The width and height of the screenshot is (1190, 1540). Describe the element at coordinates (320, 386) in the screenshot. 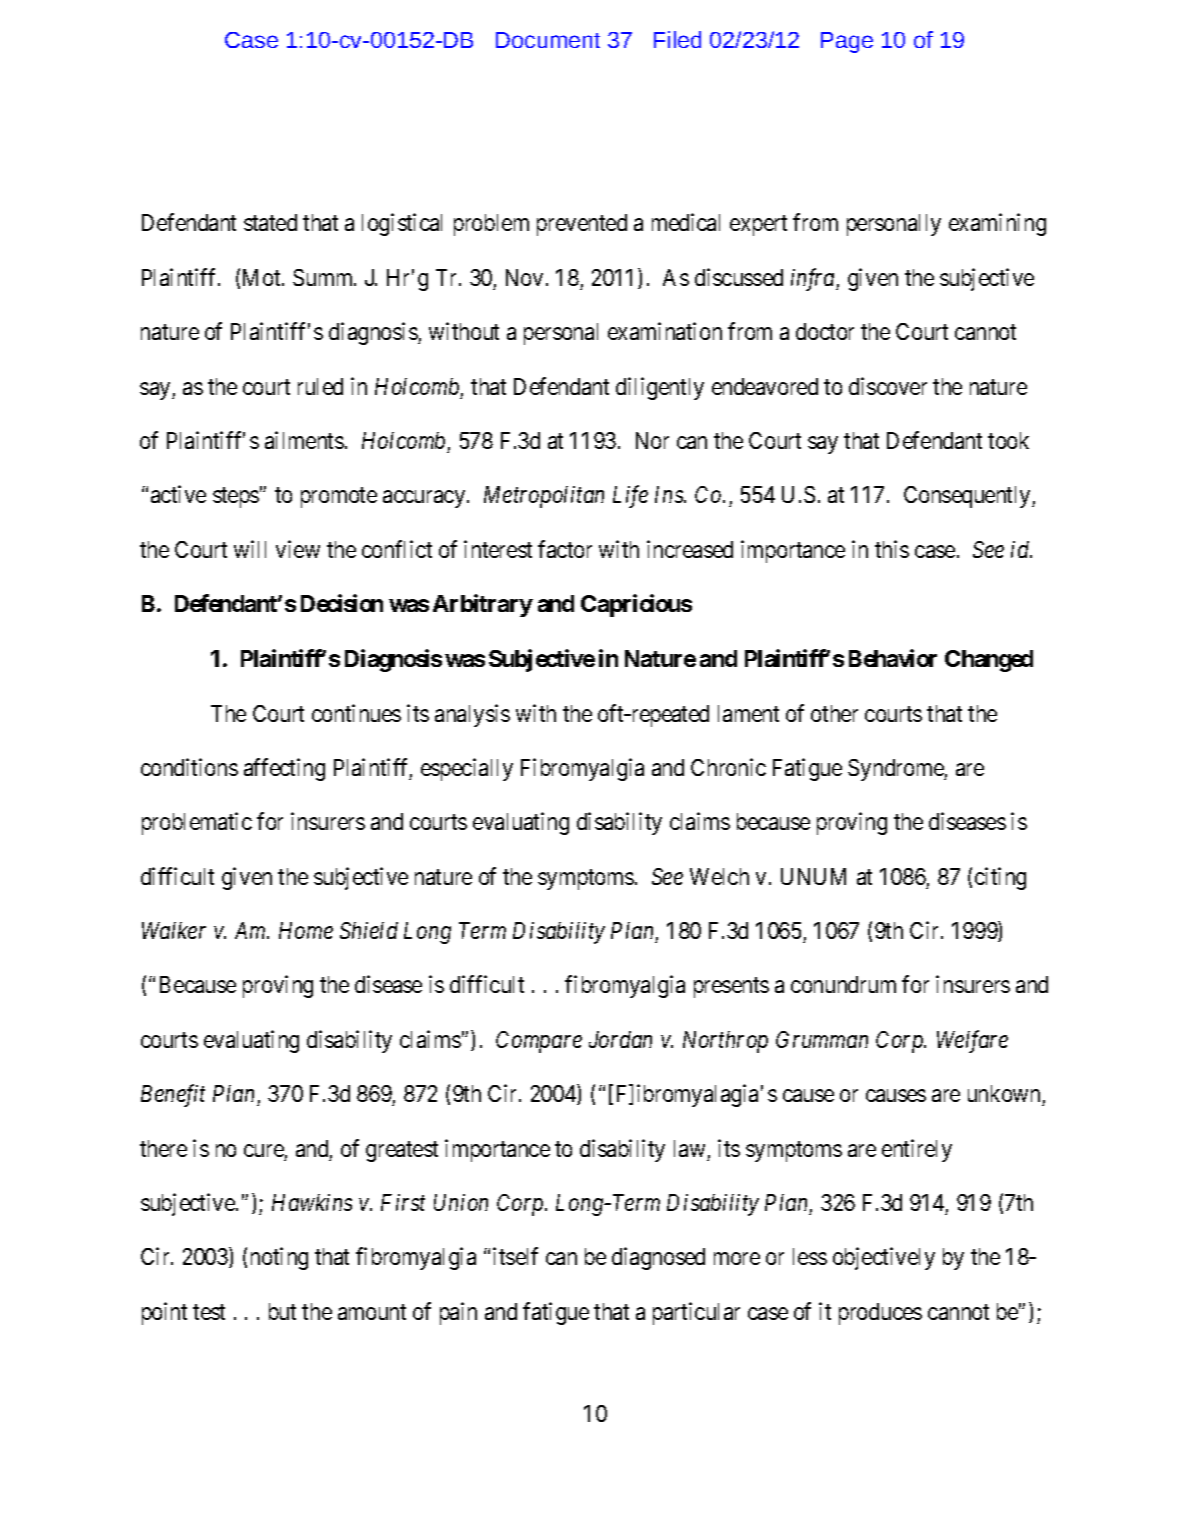

I see `ruled` at that location.
